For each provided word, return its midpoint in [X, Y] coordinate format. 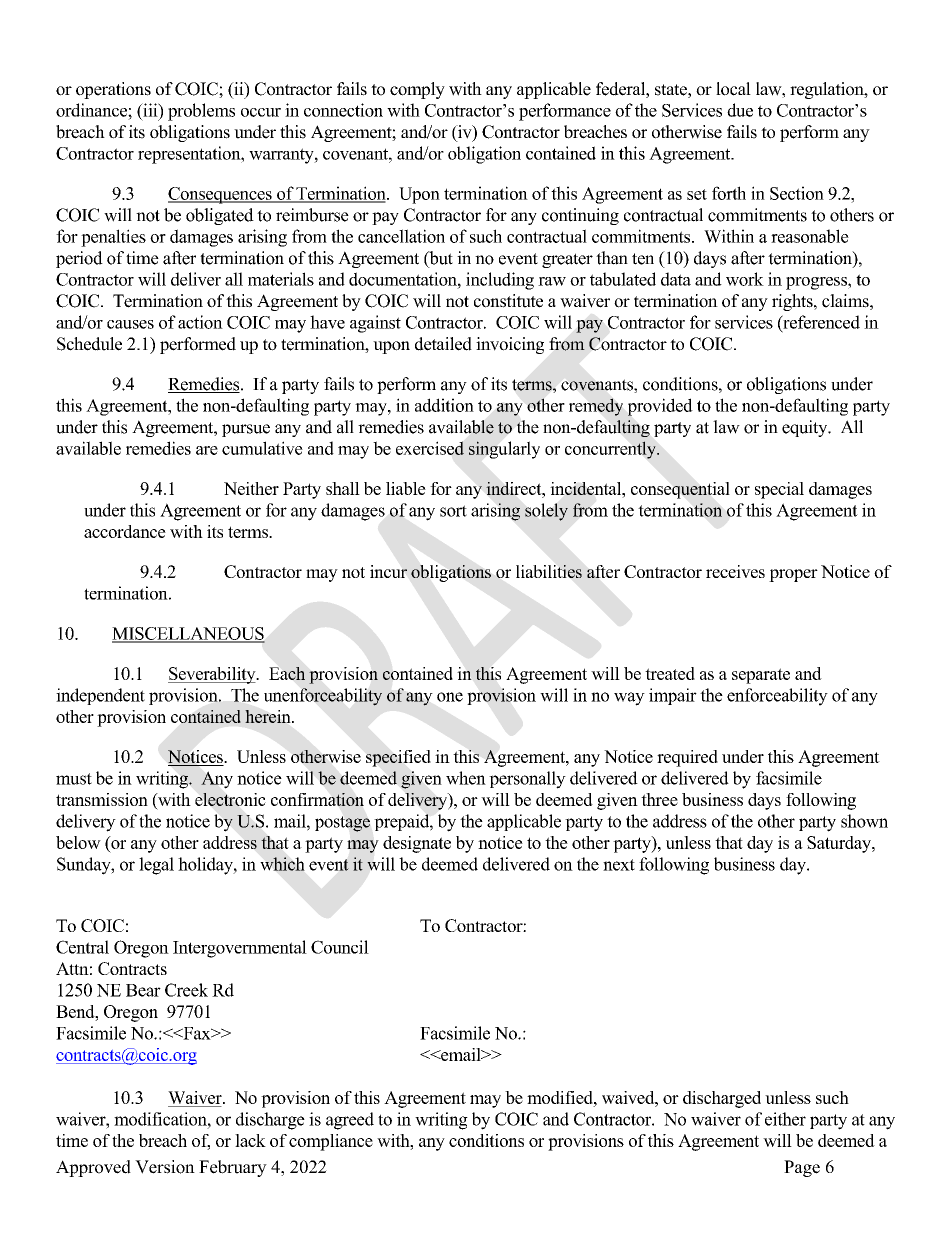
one [450, 697]
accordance [125, 531]
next [619, 865]
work [745, 279]
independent [100, 696]
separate [761, 676]
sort [453, 511]
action [200, 322]
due [740, 110]
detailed [443, 344]
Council [340, 947]
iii [150, 110]
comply [417, 90]
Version [165, 1167]
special [779, 490]
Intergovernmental [240, 949]
